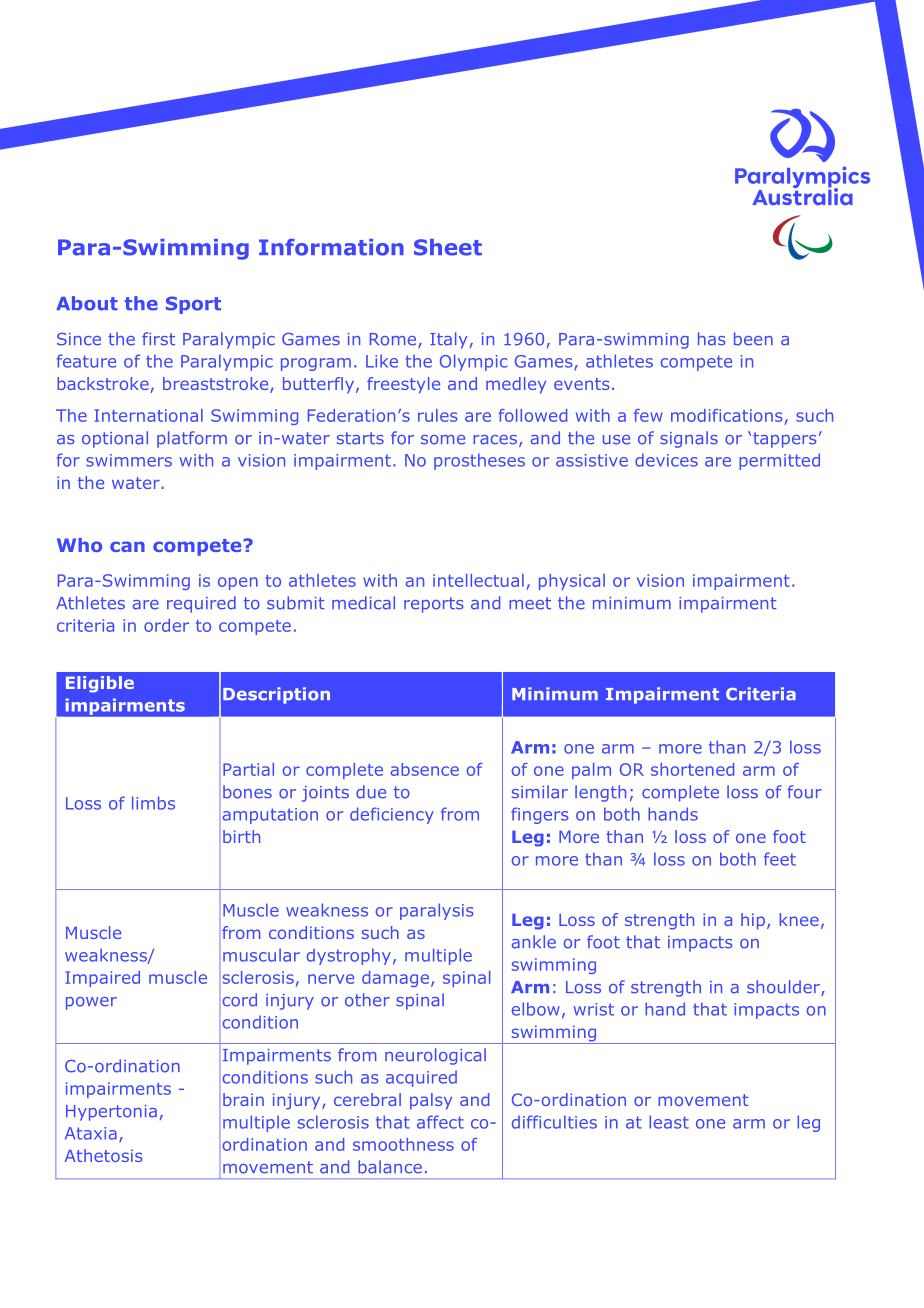 This screenshot has width=924, height=1308. I want to click on devices, so click(666, 460).
